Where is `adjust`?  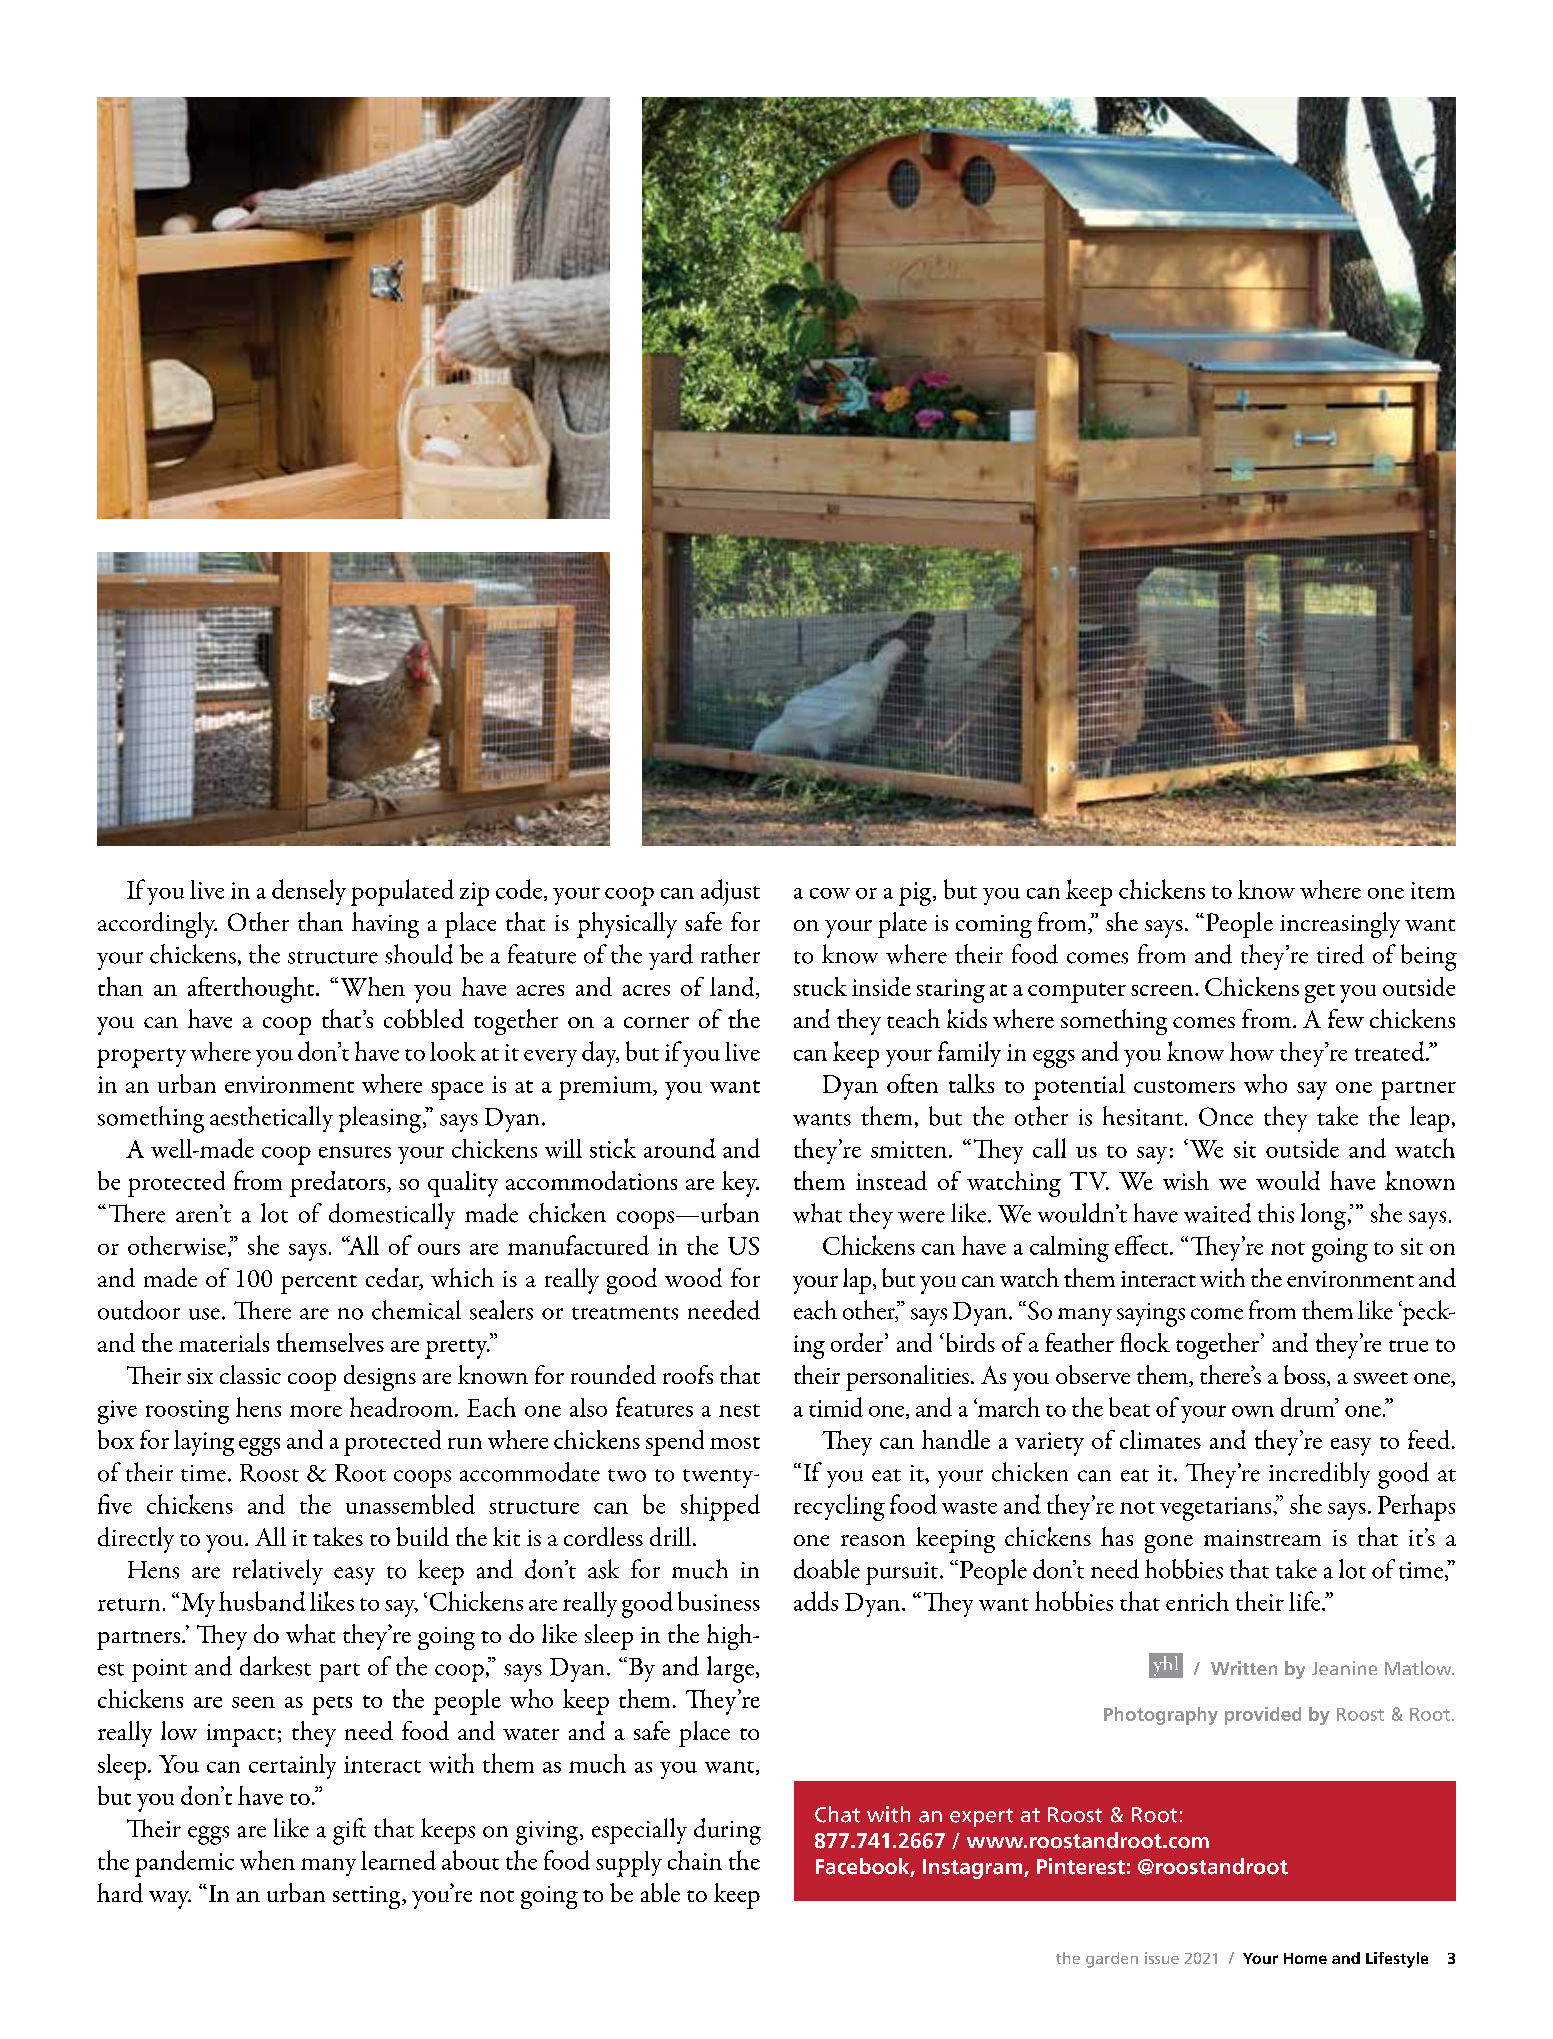
adjust is located at coordinates (730, 892).
